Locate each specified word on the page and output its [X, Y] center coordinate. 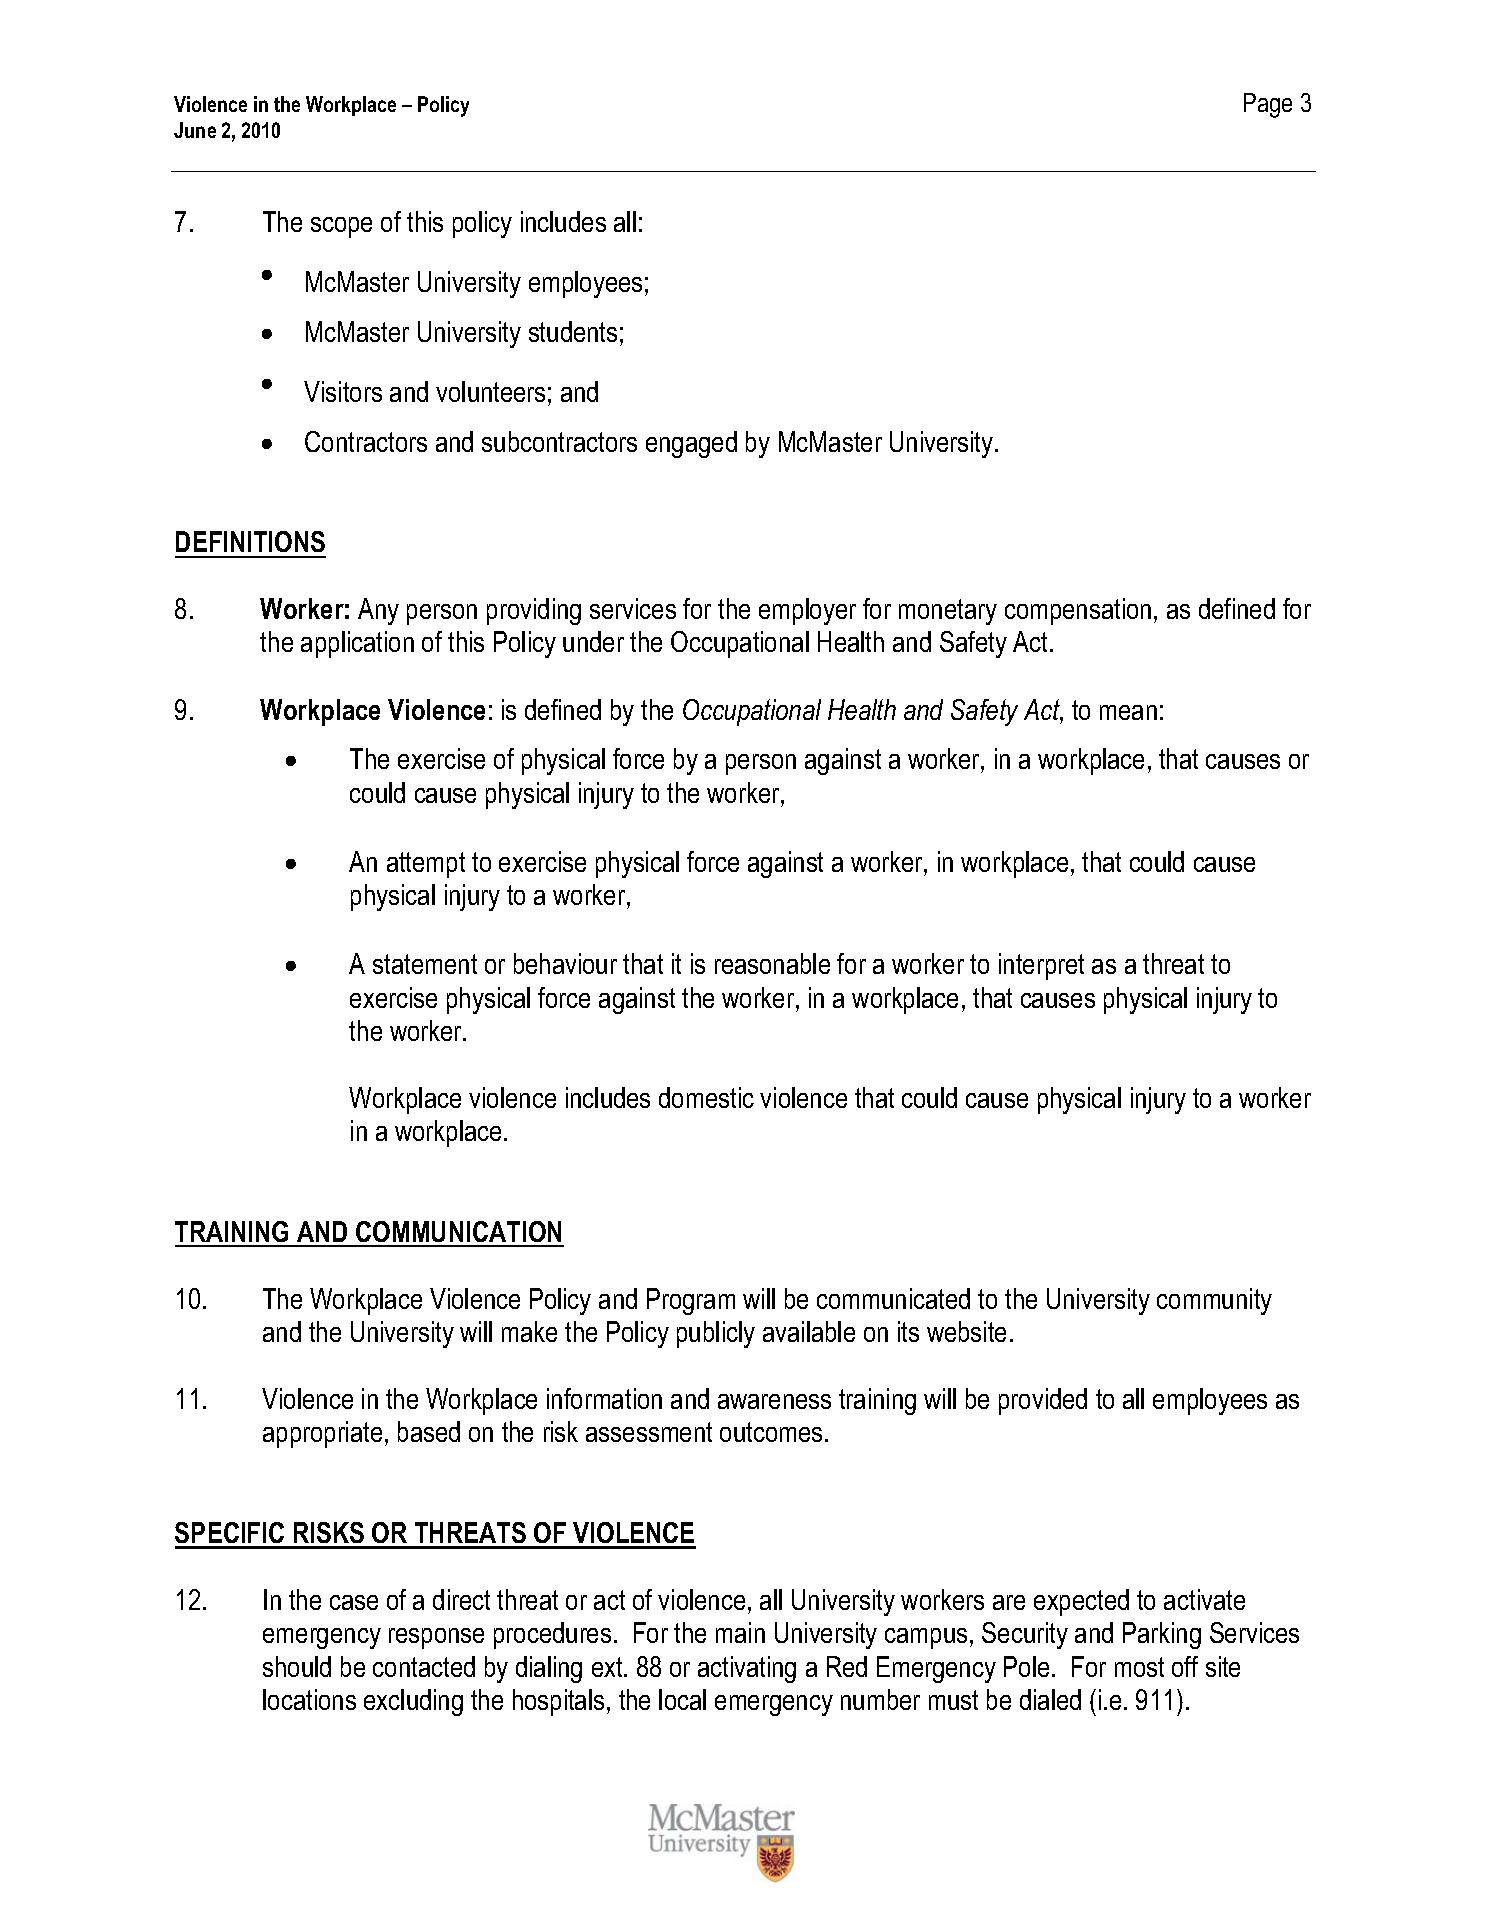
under [593, 641]
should [297, 1666]
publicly [716, 1334]
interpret [1041, 966]
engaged [691, 444]
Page [1268, 105]
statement [425, 964]
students [573, 331]
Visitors [343, 391]
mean [1128, 712]
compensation [1078, 611]
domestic [706, 1097]
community [1214, 1301]
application [357, 644]
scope [341, 227]
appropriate [322, 1434]
